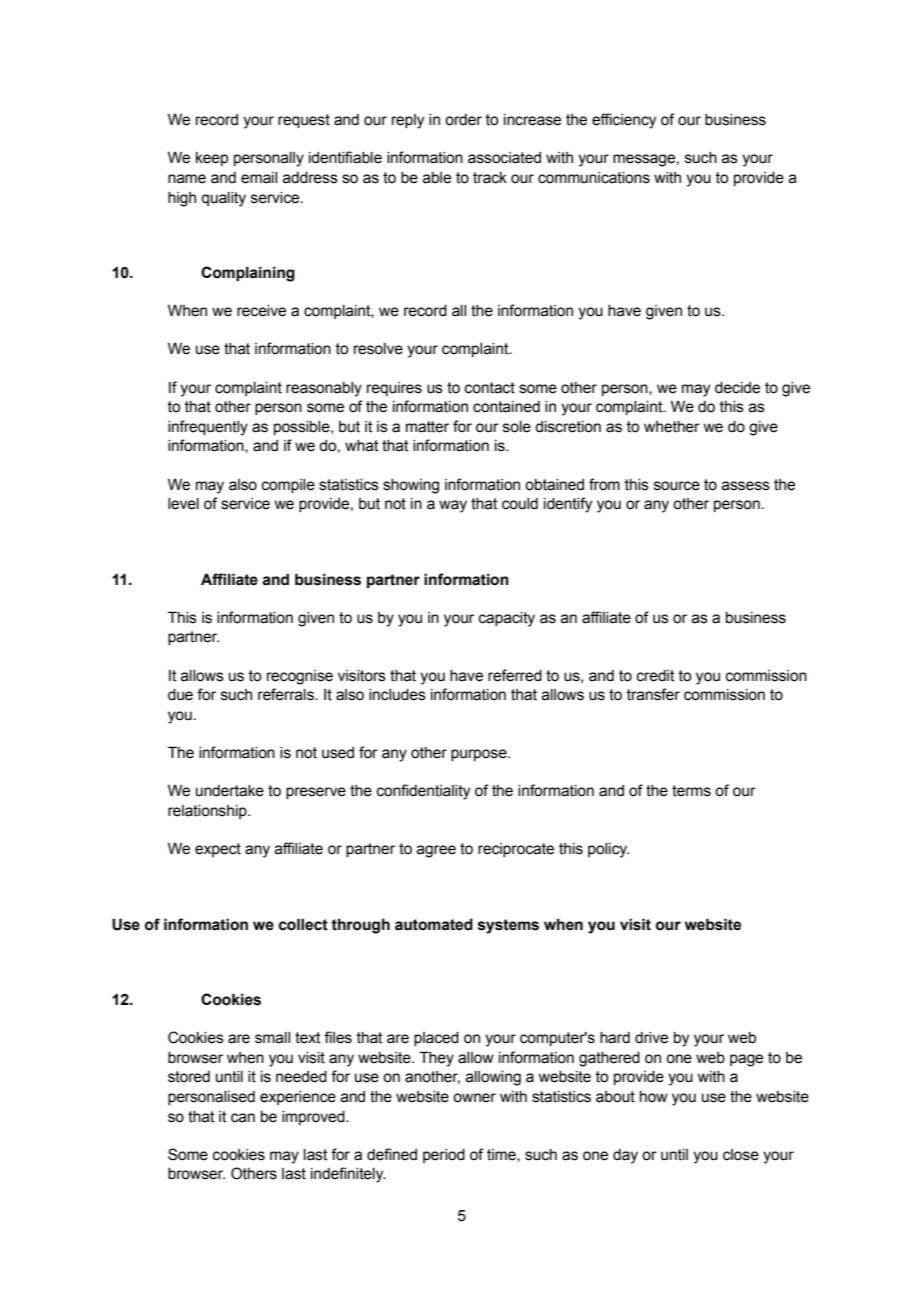 The width and height of the screenshot is (924, 1308). I want to click on recognise, so click(300, 677).
